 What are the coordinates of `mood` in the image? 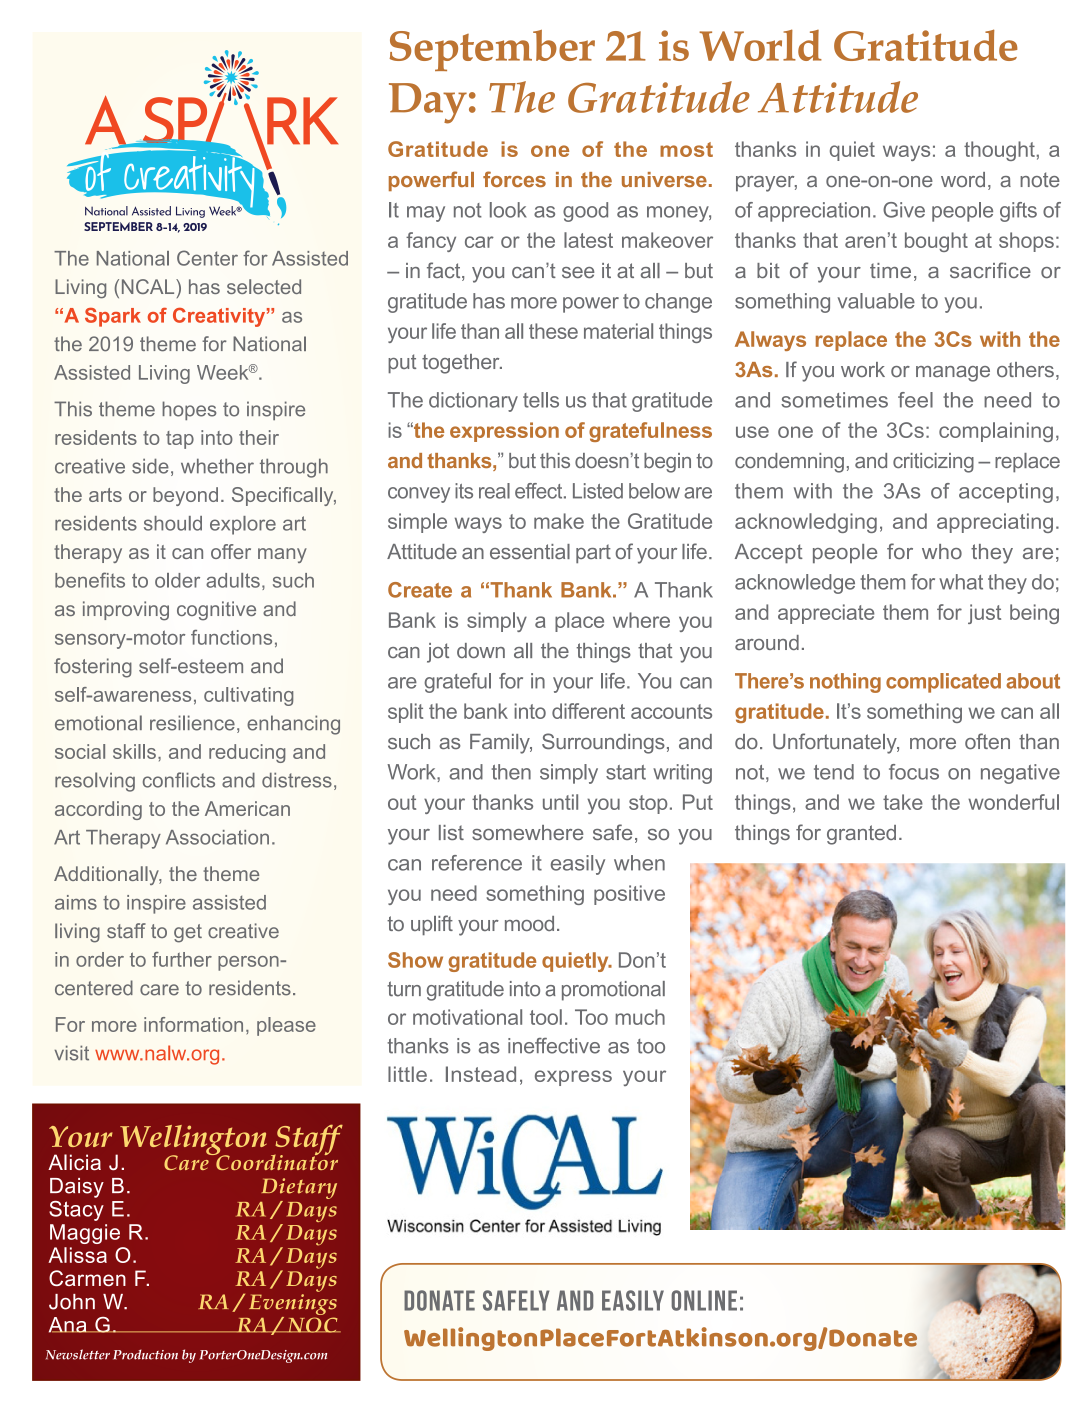 It's located at (529, 923).
